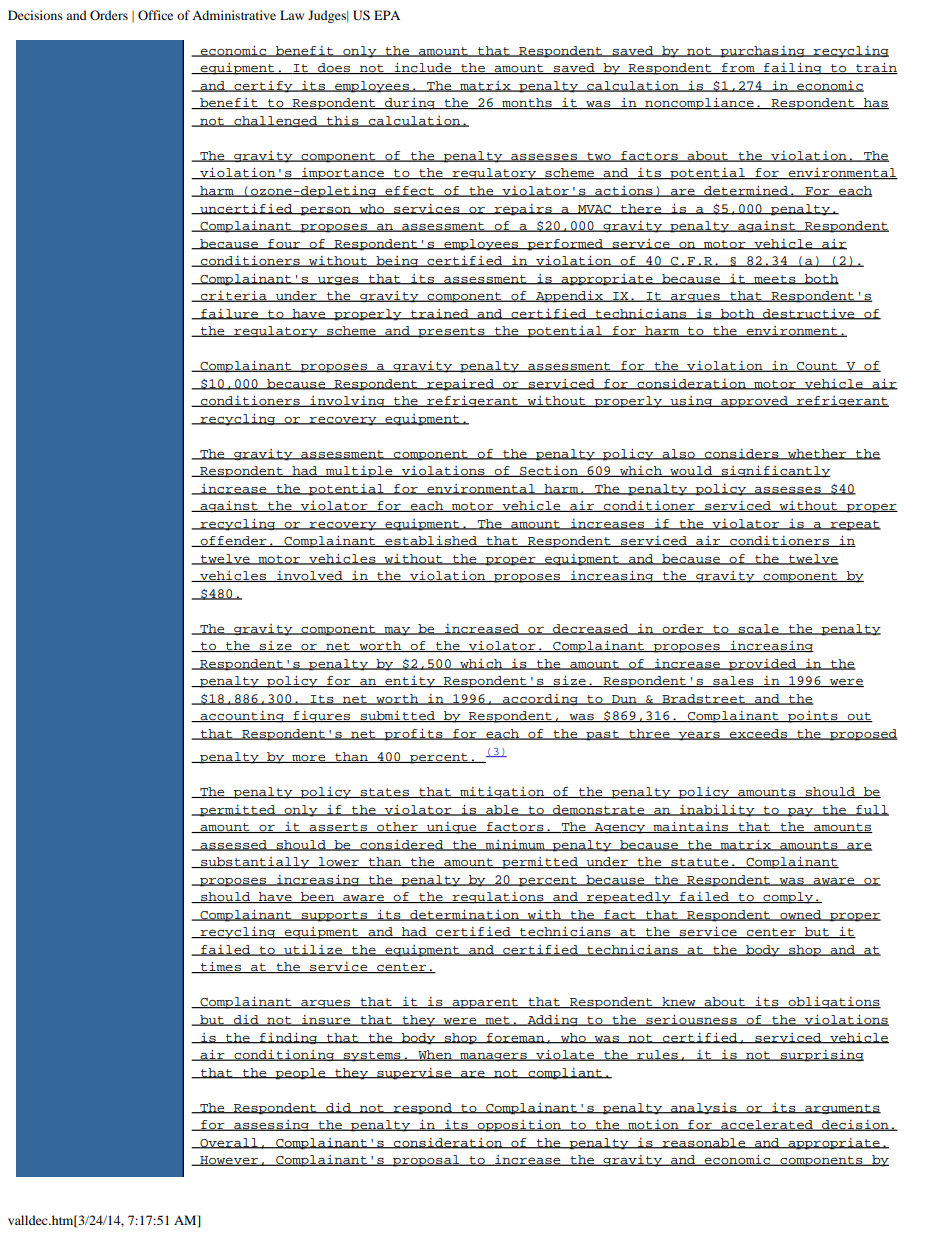 This image has height=1233, width=952. Describe the element at coordinates (515, 845) in the image. I see `minimum` at that location.
